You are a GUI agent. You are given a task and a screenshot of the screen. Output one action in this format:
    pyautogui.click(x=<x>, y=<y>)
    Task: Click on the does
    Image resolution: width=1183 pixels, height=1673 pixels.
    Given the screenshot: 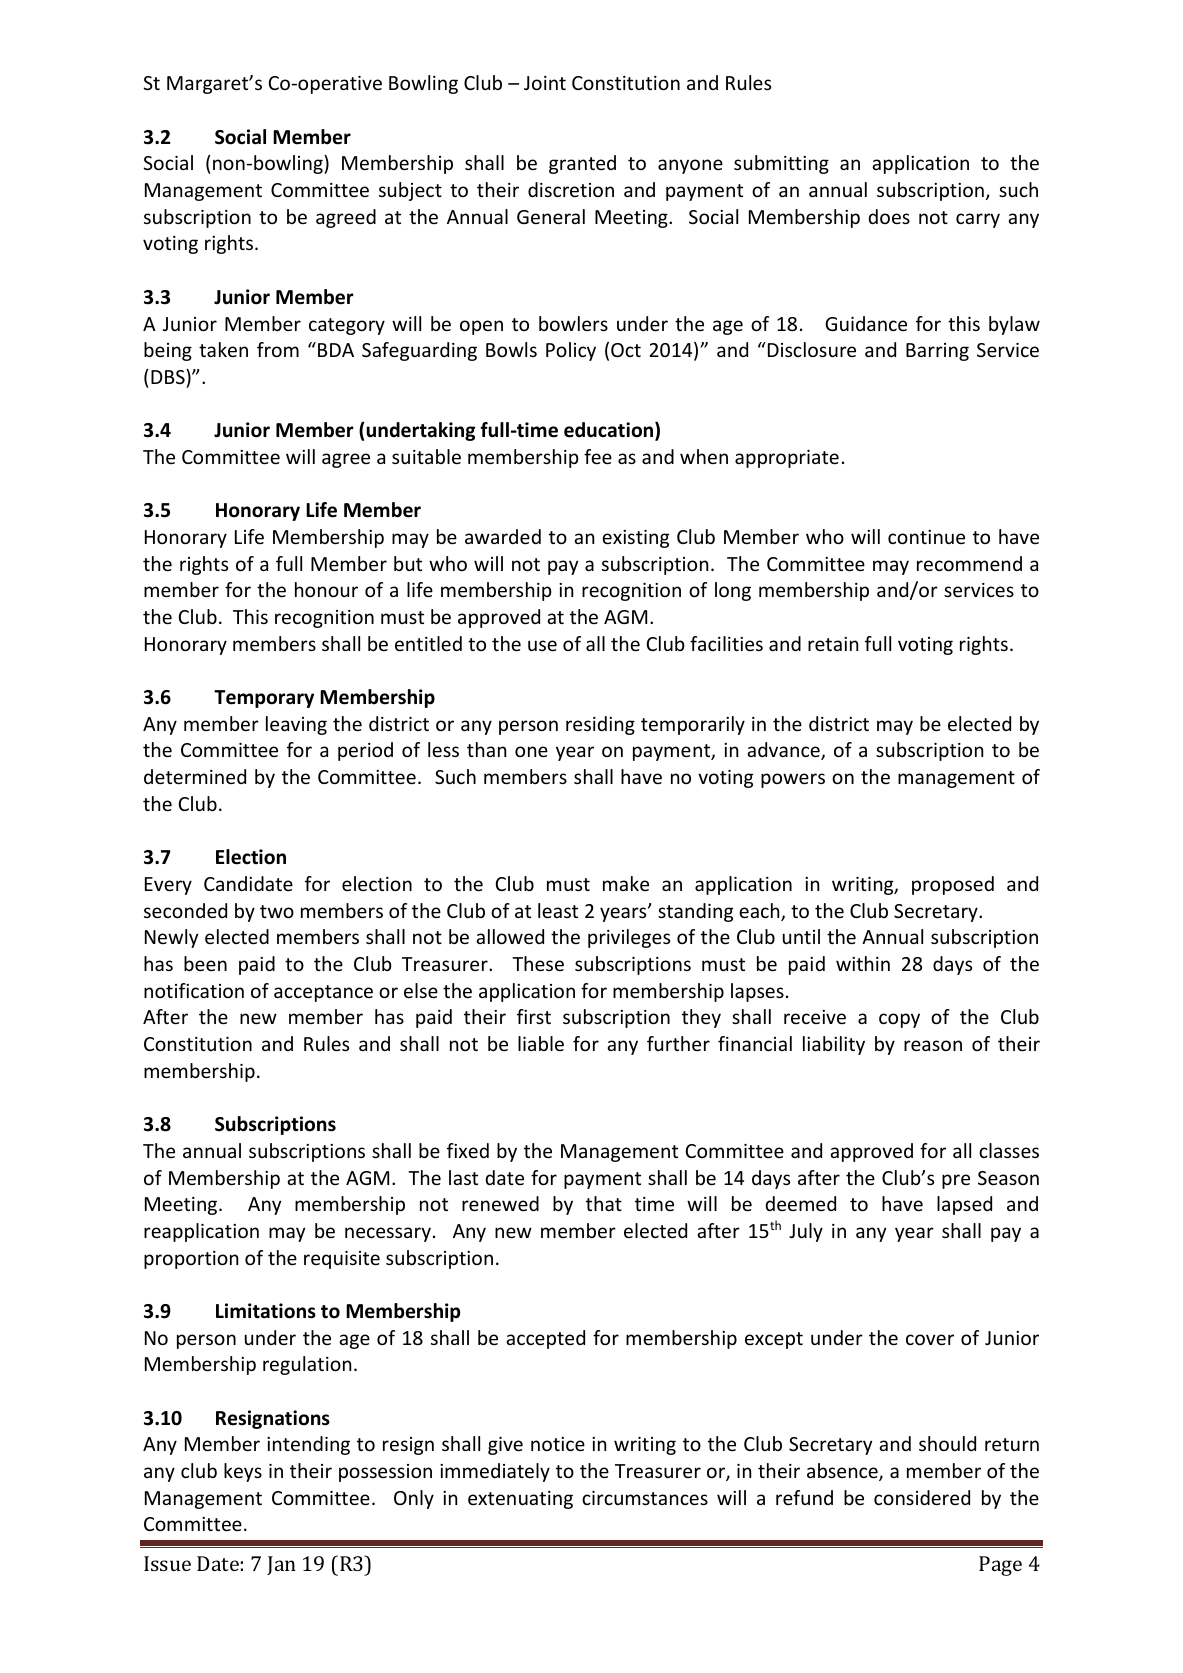 What is the action you would take?
    pyautogui.click(x=889, y=216)
